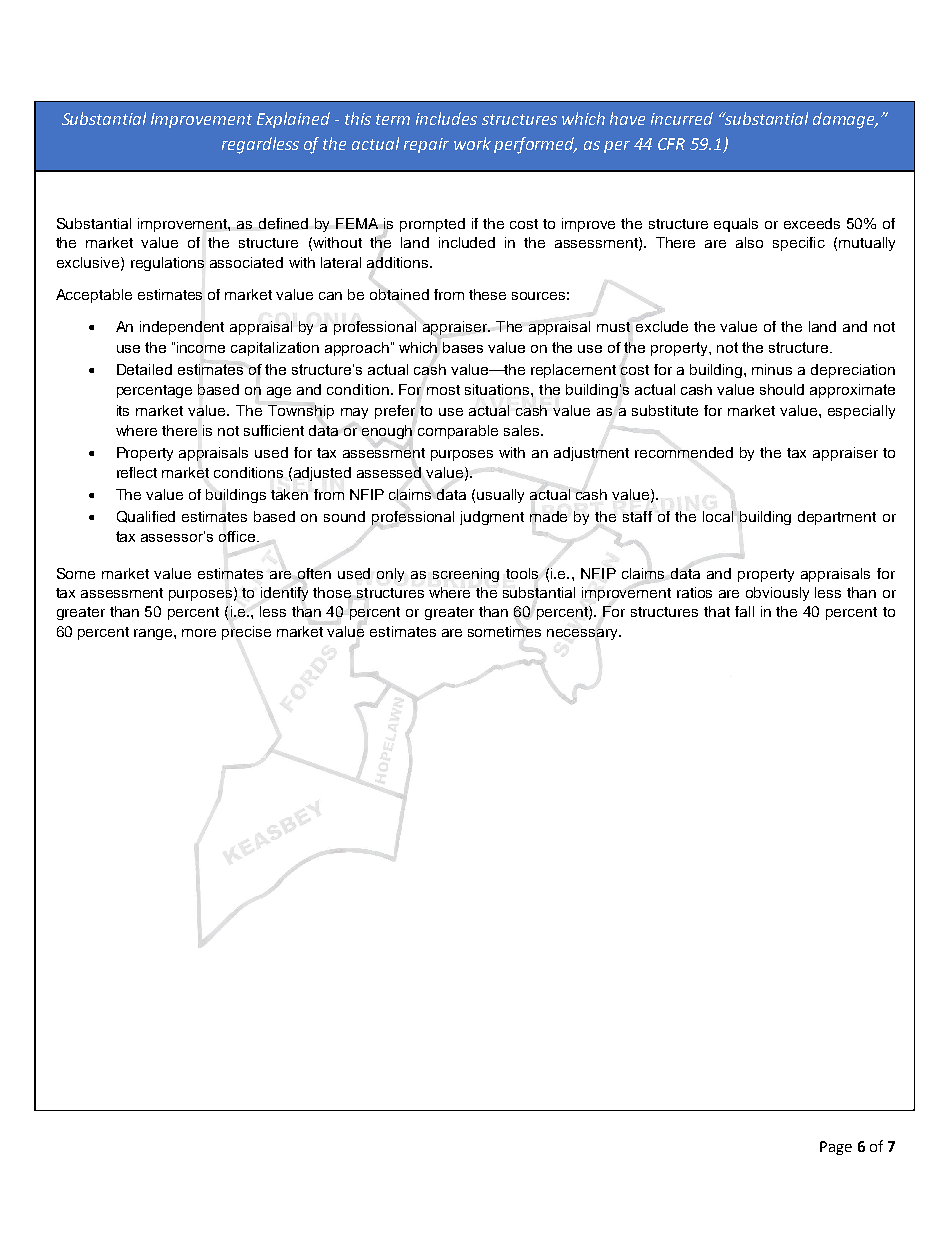  Describe the element at coordinates (583, 634) in the image. I see `necessary` at that location.
